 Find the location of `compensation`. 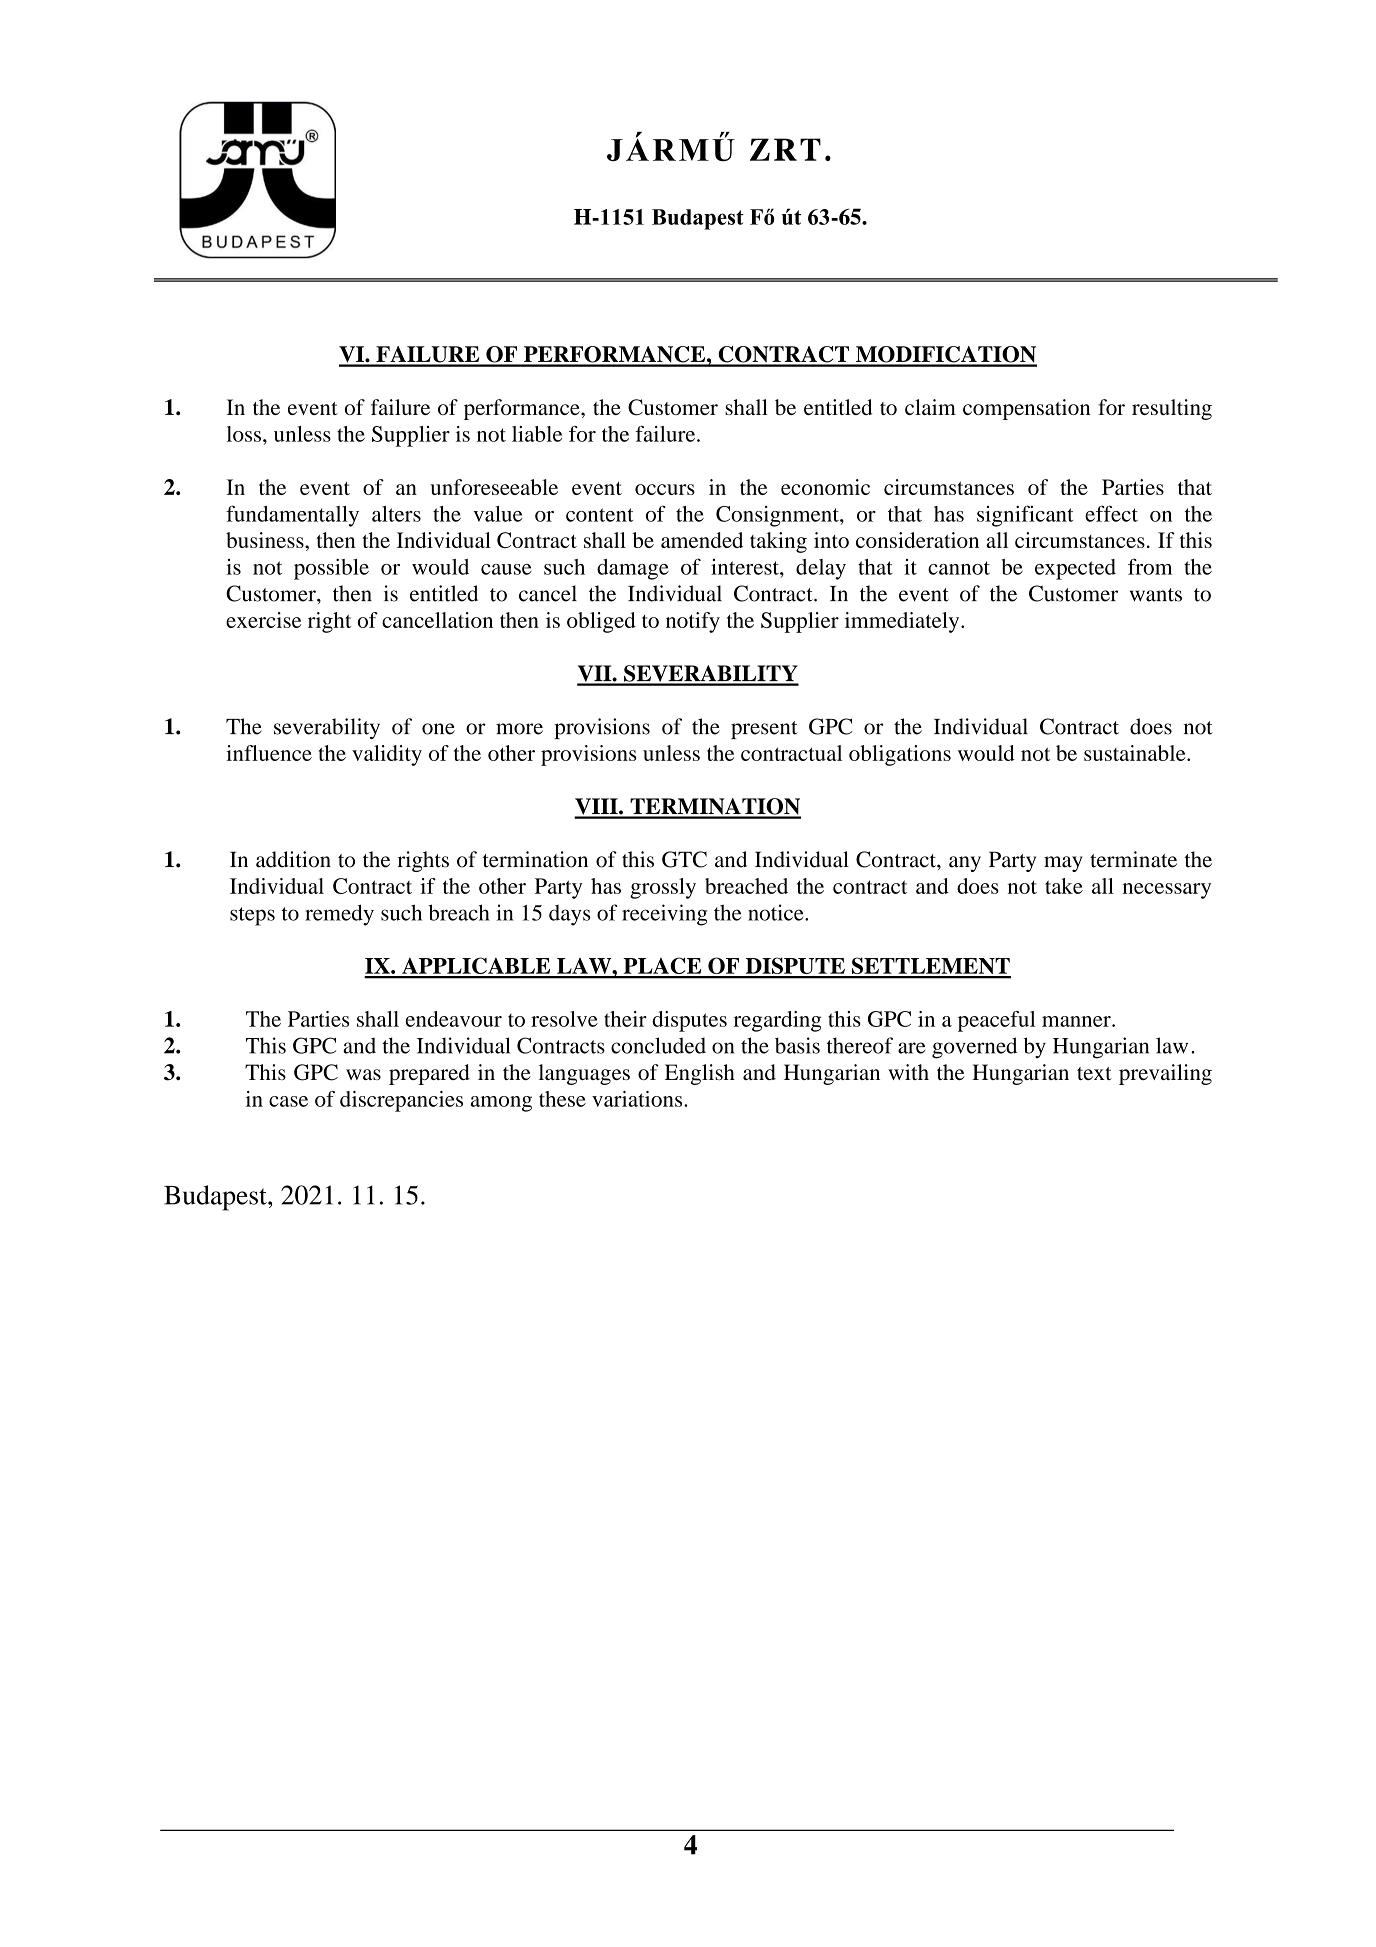

compensation is located at coordinates (1027, 409).
